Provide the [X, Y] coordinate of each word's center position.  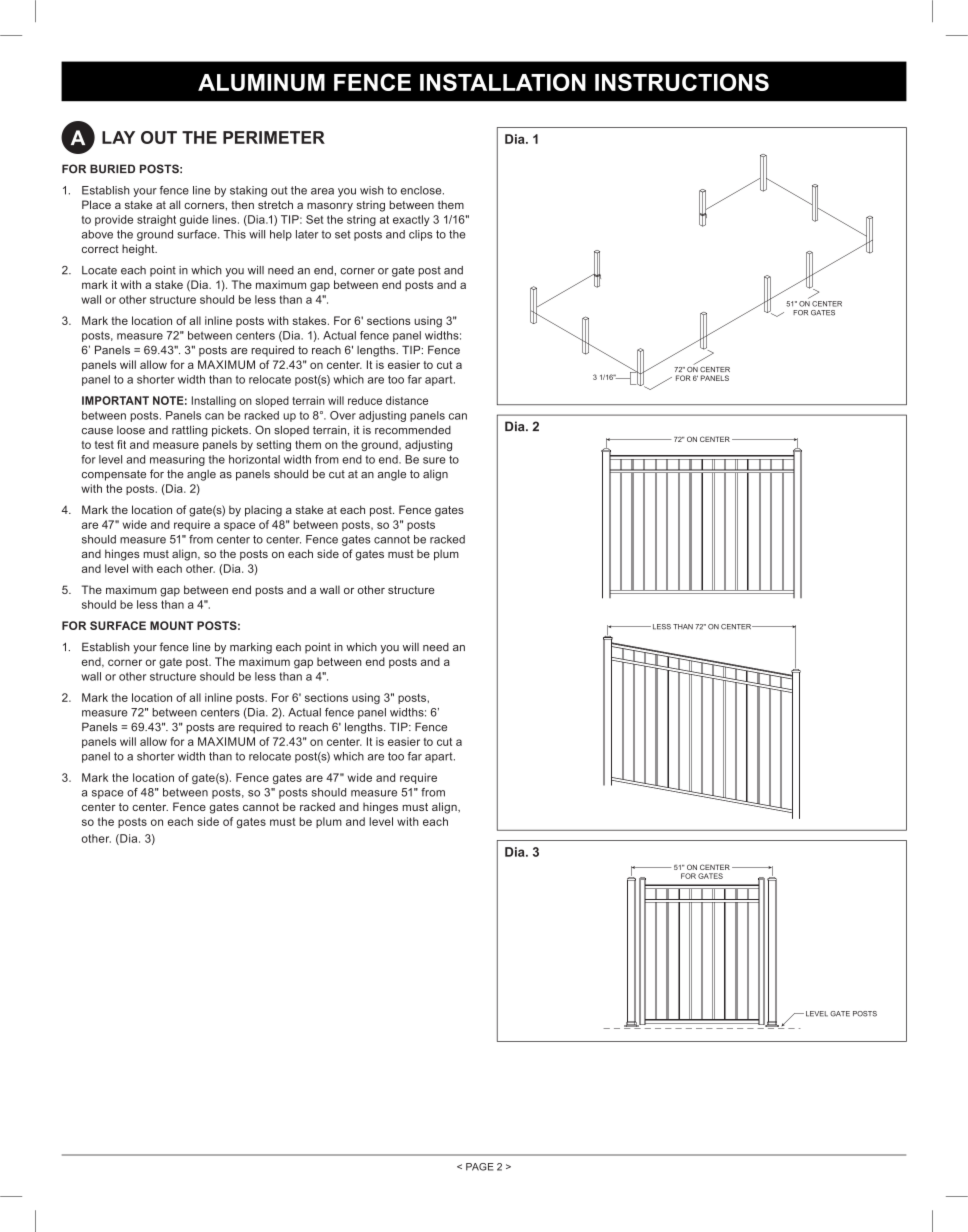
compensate [114, 475]
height [139, 250]
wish [372, 190]
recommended [413, 430]
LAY [118, 137]
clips [421, 235]
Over [343, 415]
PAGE [480, 1167]
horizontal [254, 459]
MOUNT [172, 625]
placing [263, 511]
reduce [365, 400]
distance [407, 400]
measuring [177, 460]
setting [274, 445]
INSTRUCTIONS [682, 82]
